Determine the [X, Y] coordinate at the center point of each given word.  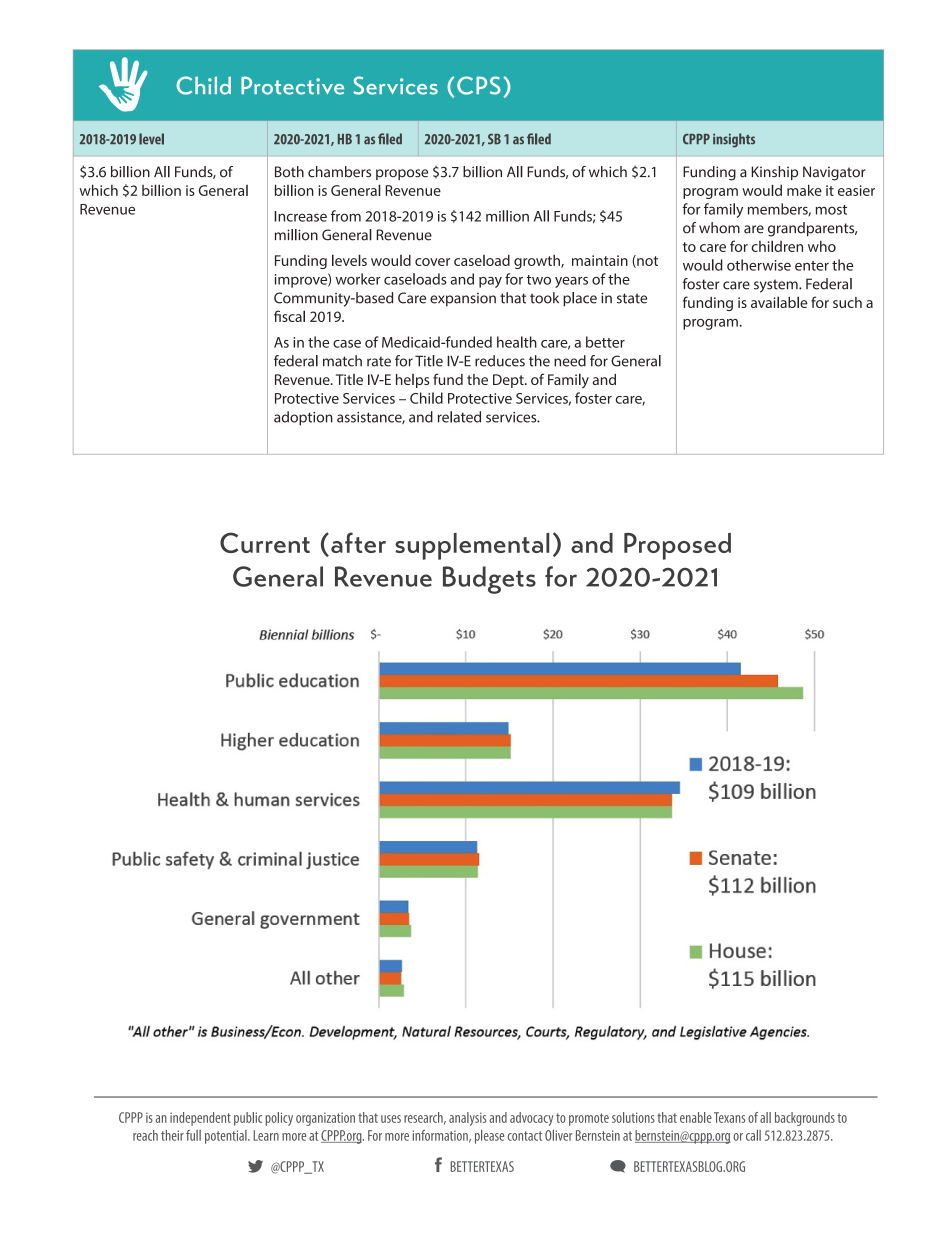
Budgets [489, 580]
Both [289, 172]
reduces [500, 361]
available [779, 302]
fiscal [289, 316]
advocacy [531, 1119]
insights [734, 140]
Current [265, 542]
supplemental [472, 546]
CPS [479, 85]
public [248, 1119]
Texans [729, 1117]
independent [200, 1119]
